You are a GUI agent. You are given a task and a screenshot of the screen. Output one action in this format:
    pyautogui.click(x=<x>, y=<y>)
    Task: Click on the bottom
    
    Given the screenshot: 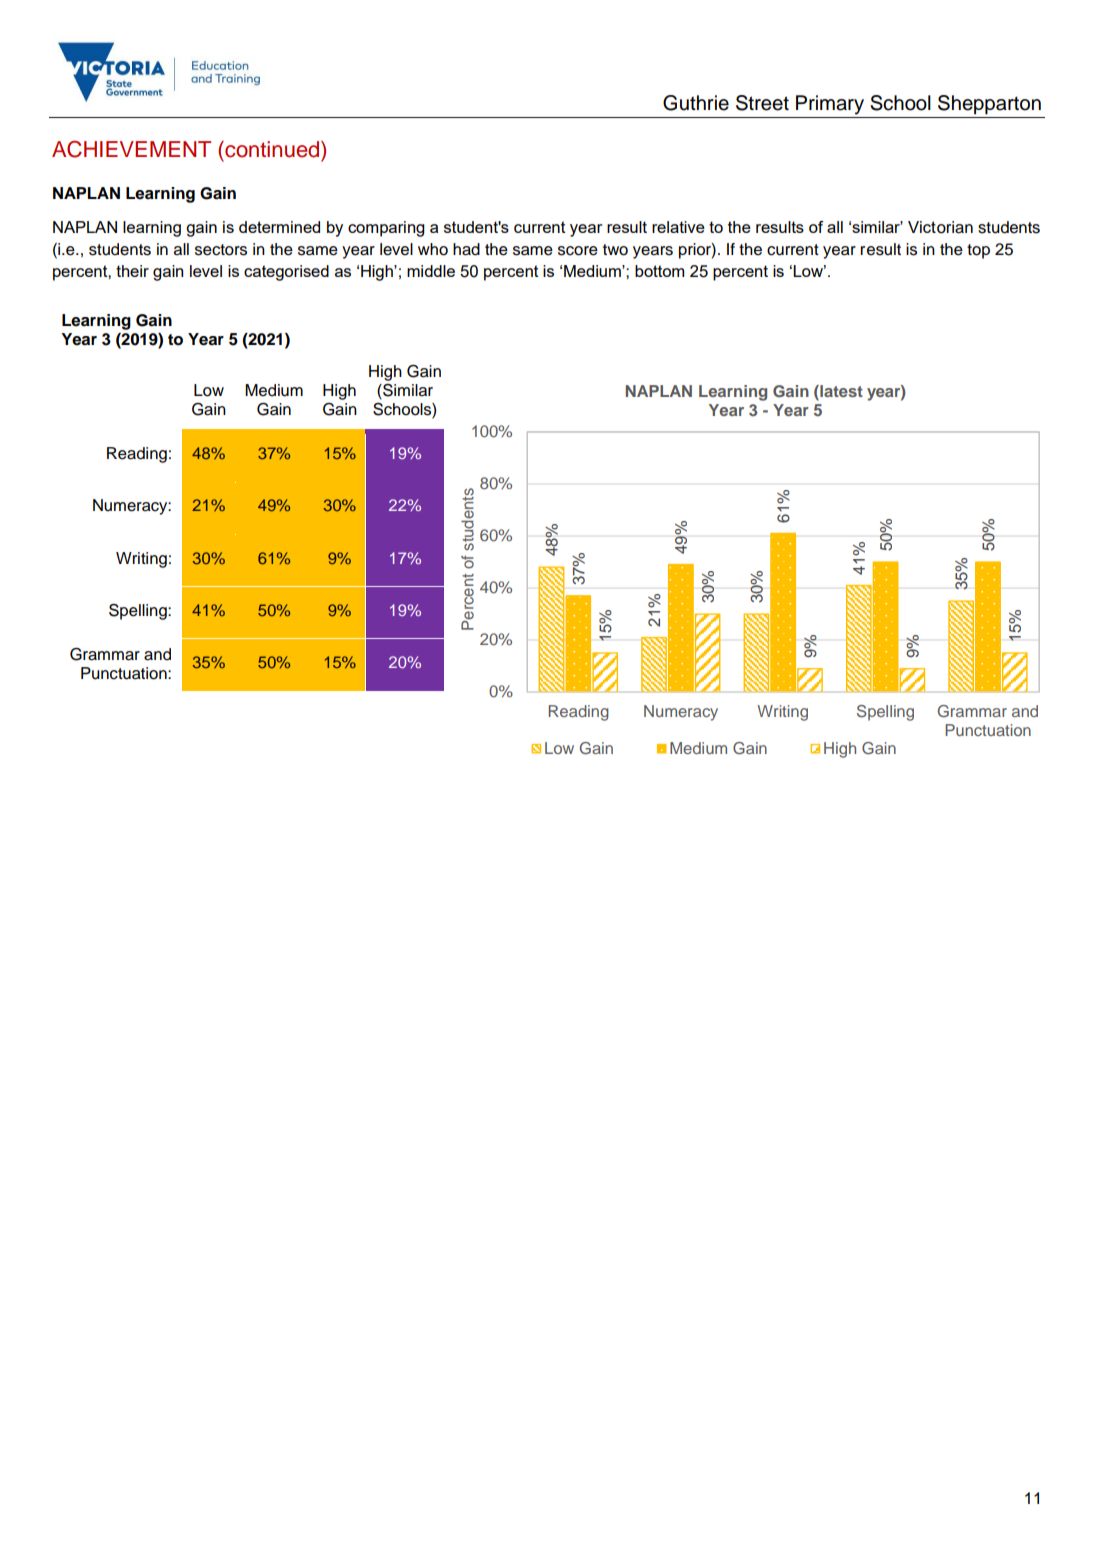 What is the action you would take?
    pyautogui.click(x=659, y=271)
